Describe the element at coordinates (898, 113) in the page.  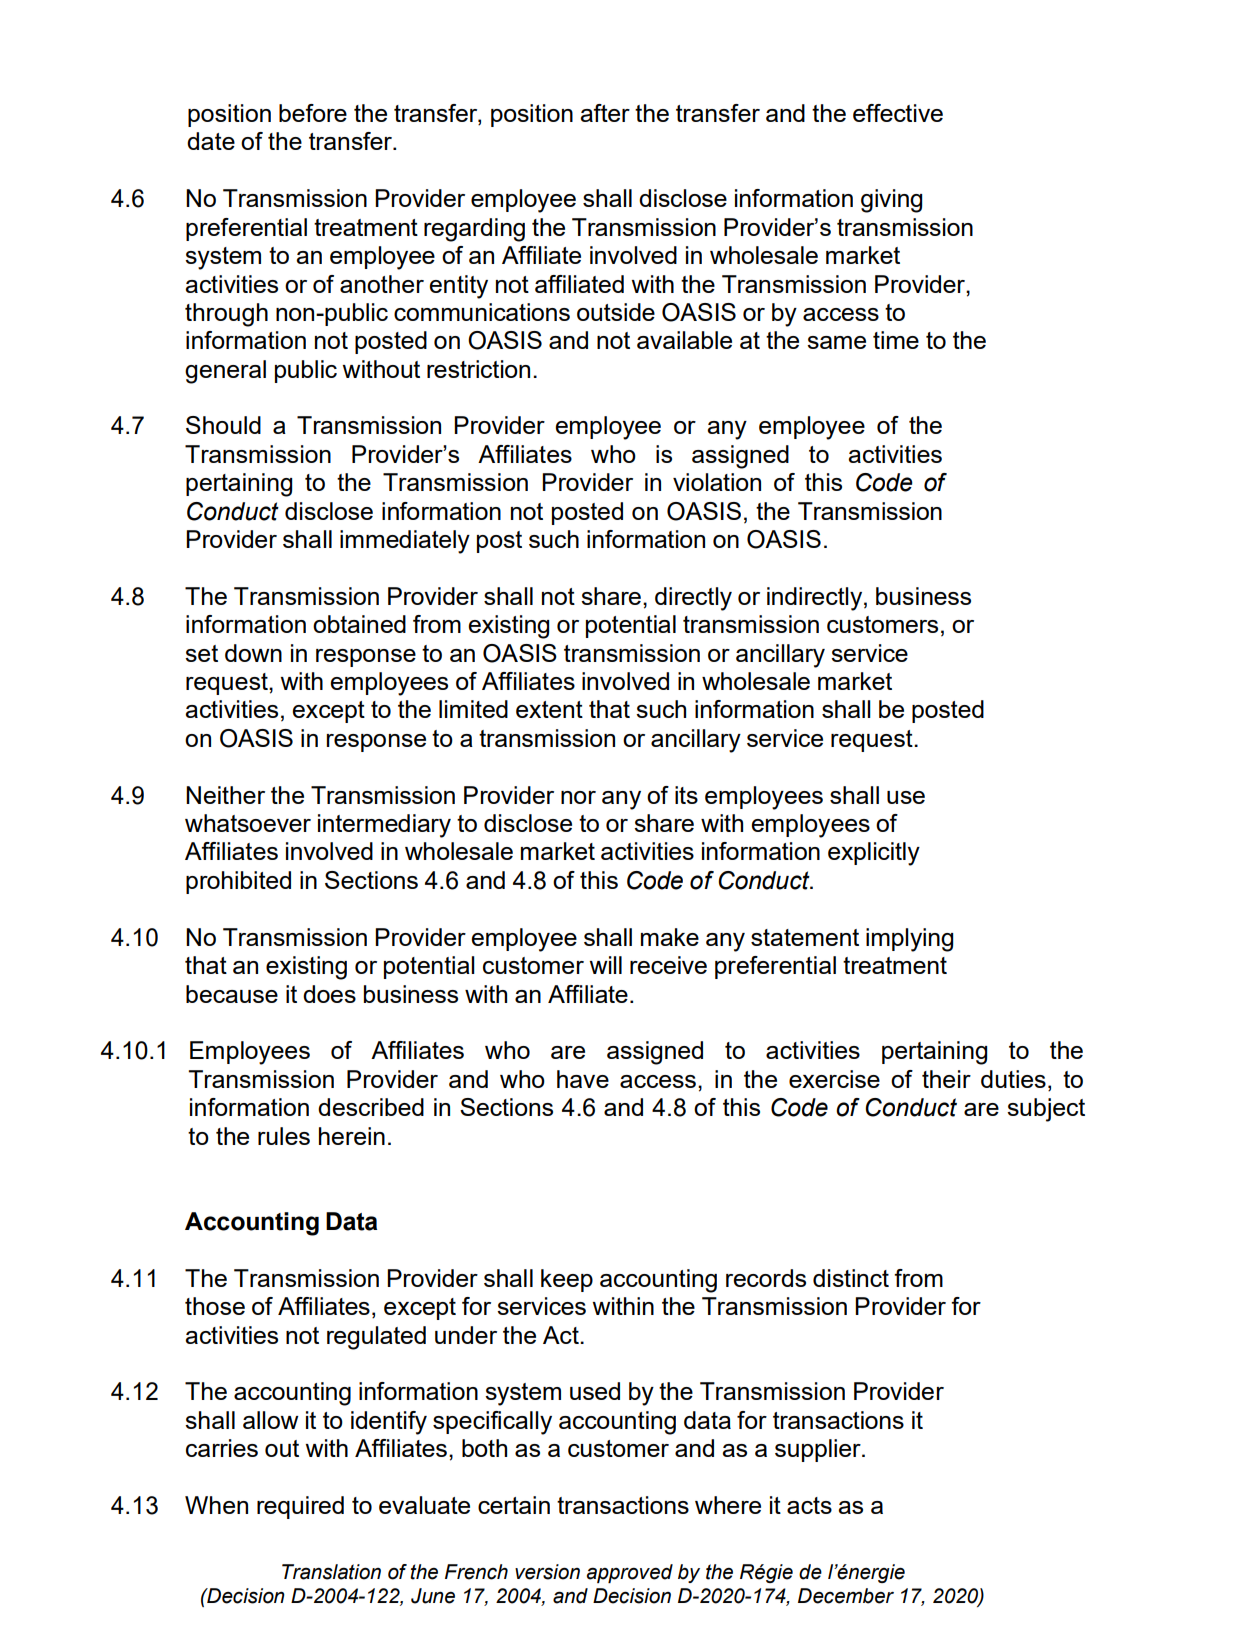
I see `effective` at that location.
